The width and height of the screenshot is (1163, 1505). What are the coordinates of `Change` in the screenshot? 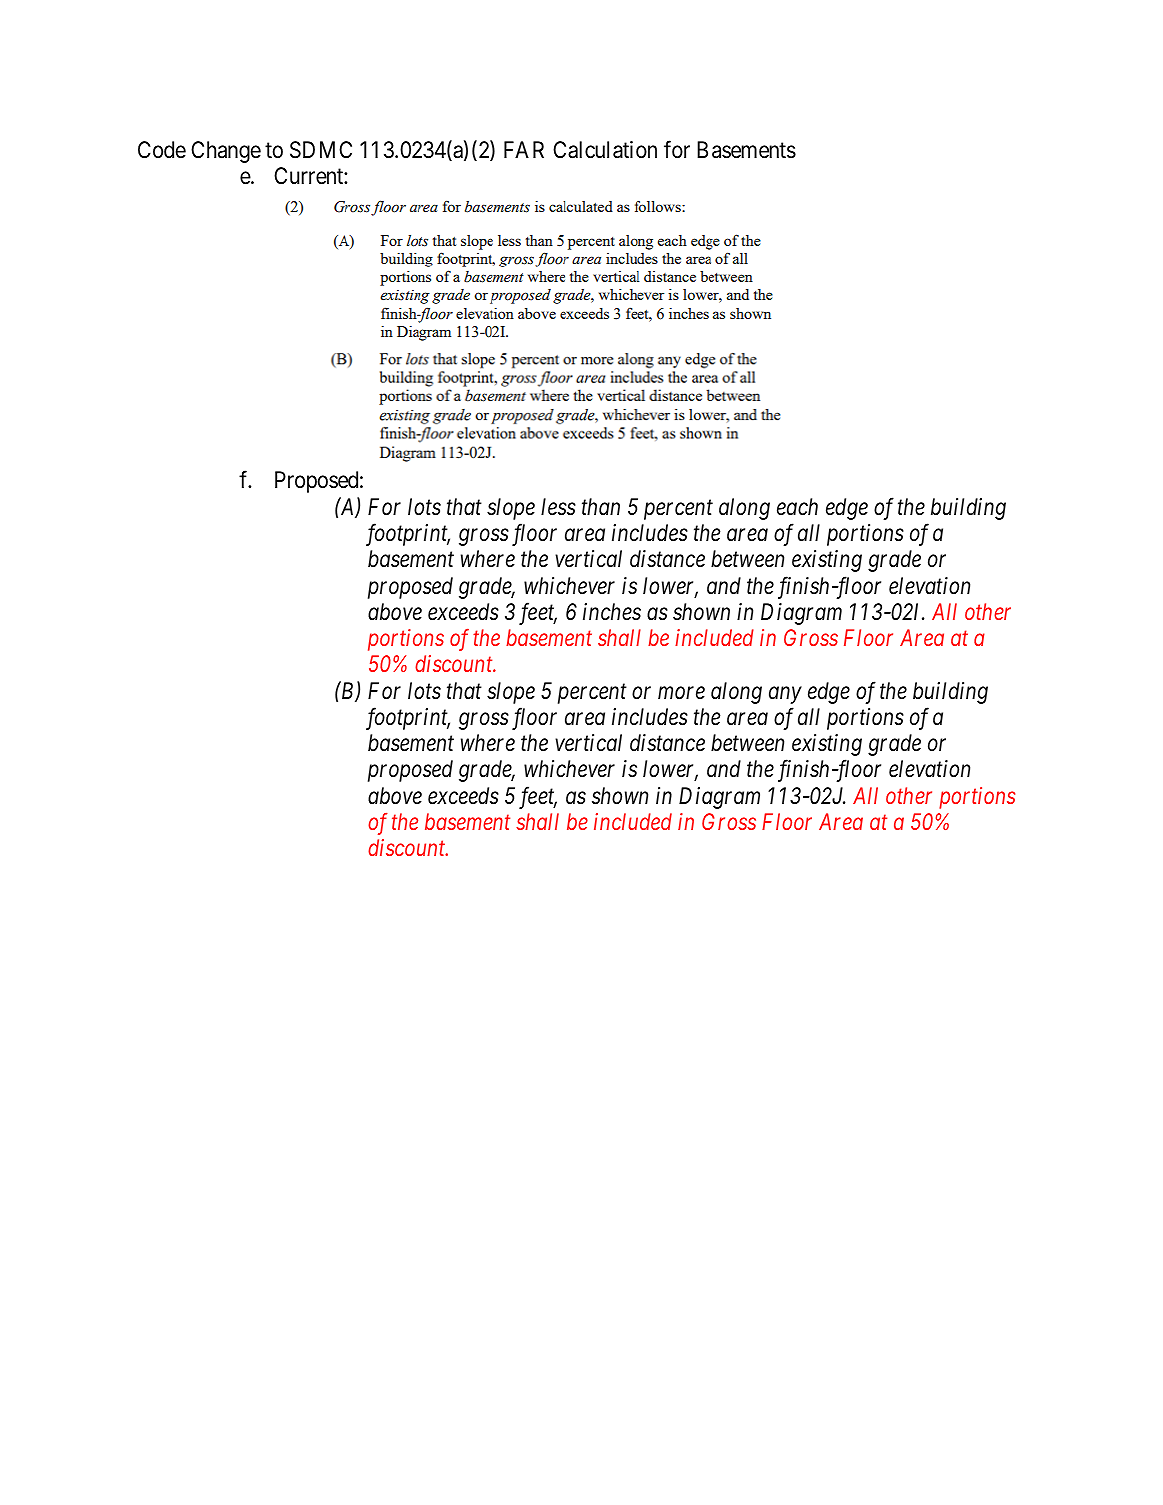 It's located at (226, 152).
